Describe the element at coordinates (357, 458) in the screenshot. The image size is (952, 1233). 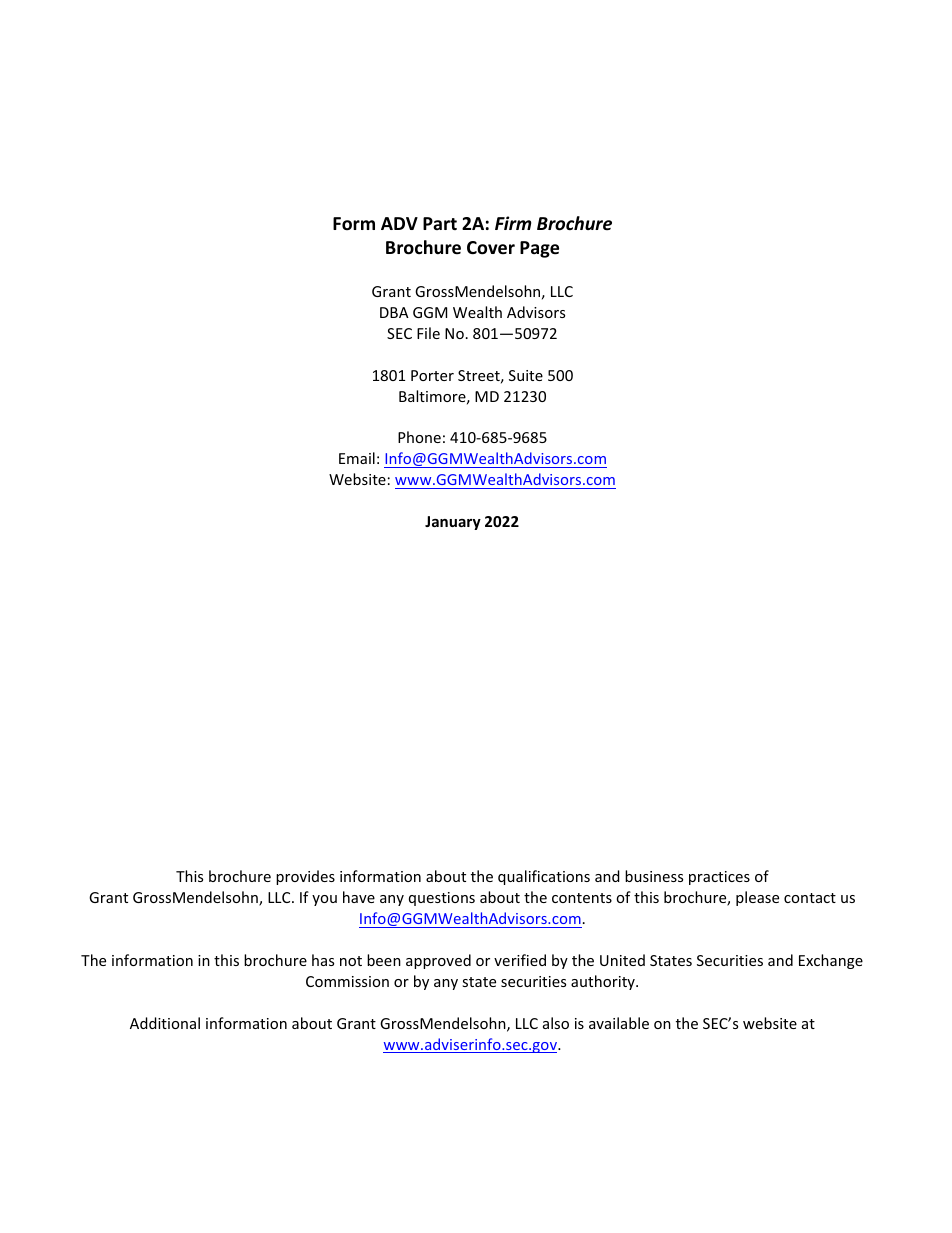
I see `Email` at that location.
